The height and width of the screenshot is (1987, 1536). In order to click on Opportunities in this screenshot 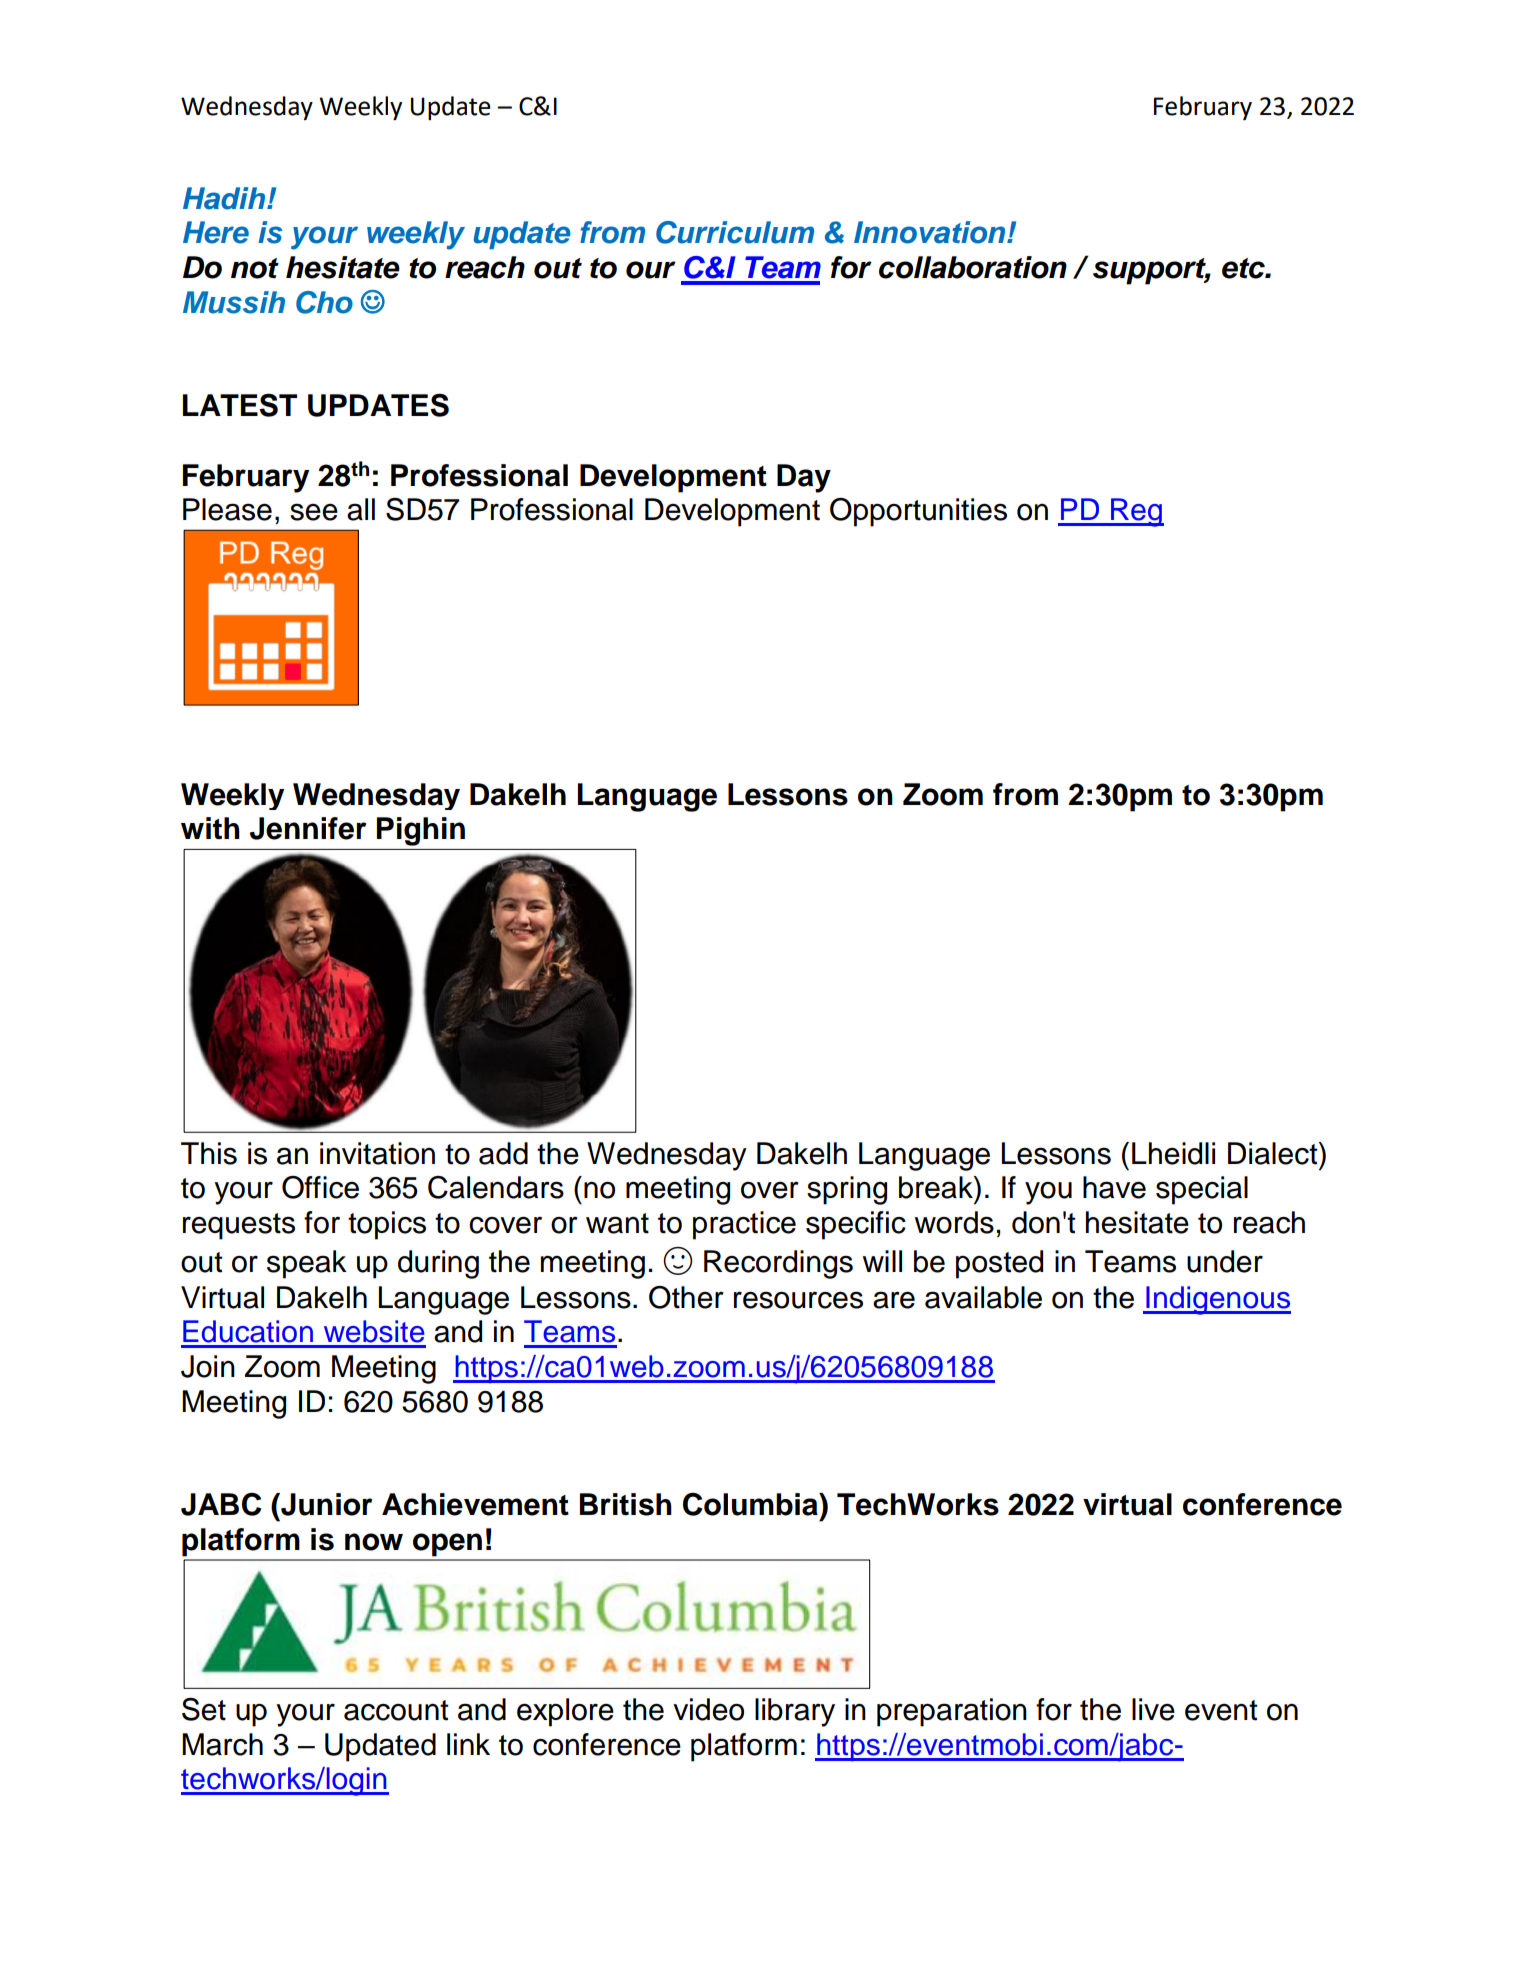, I will do `click(918, 512)`.
